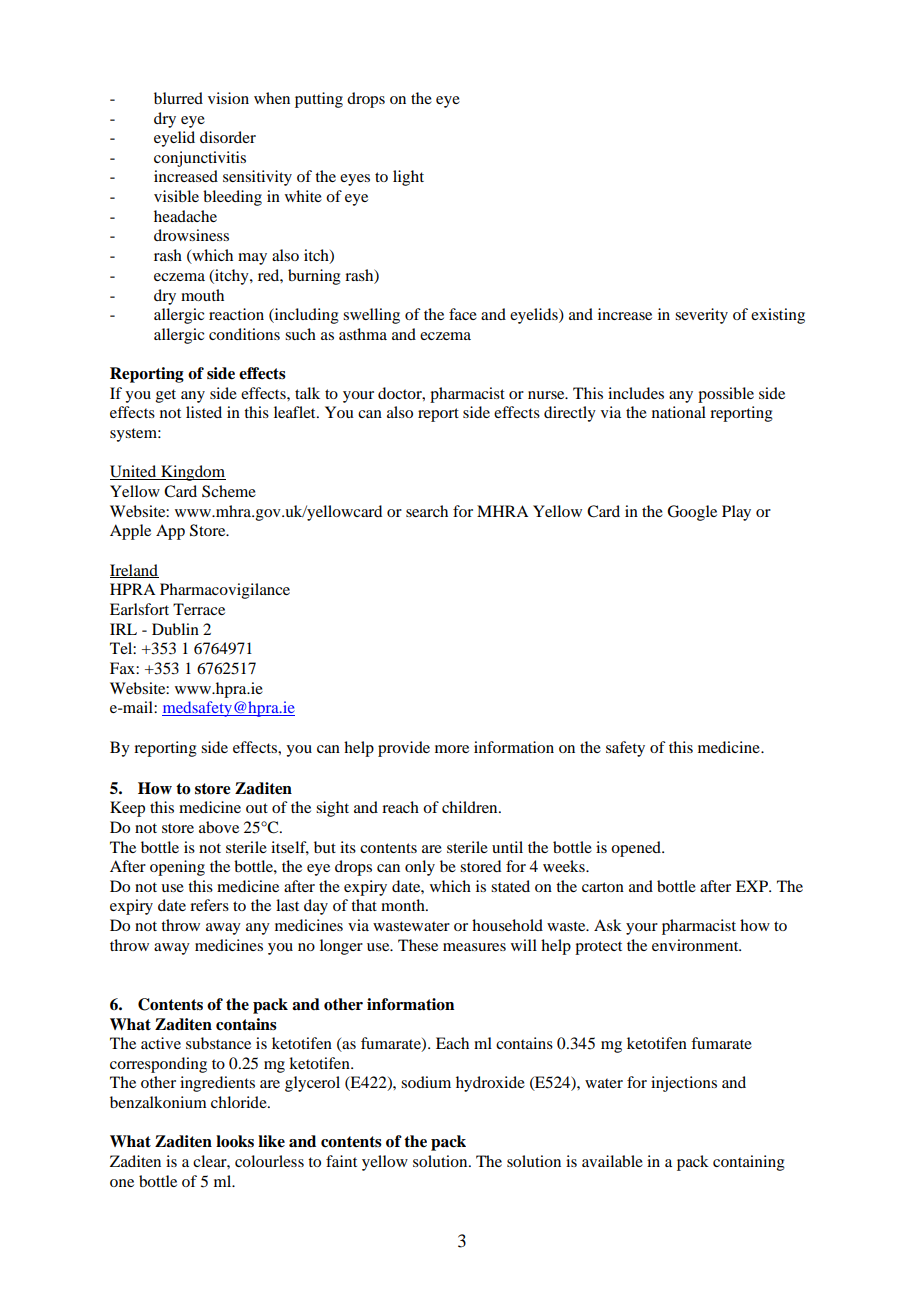  I want to click on severity, so click(701, 316).
